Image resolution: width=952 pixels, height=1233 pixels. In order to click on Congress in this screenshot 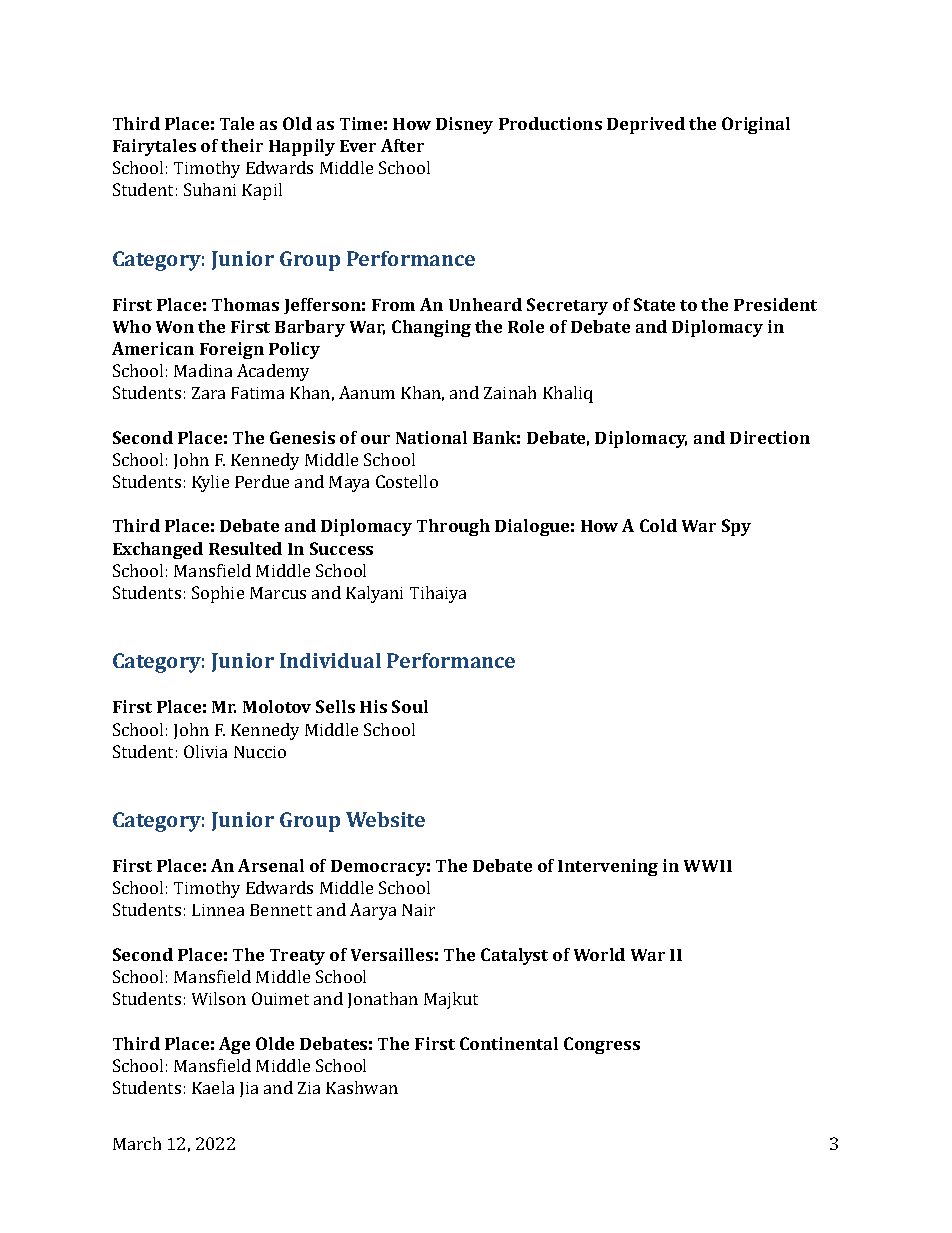, I will do `click(602, 1045)`.
